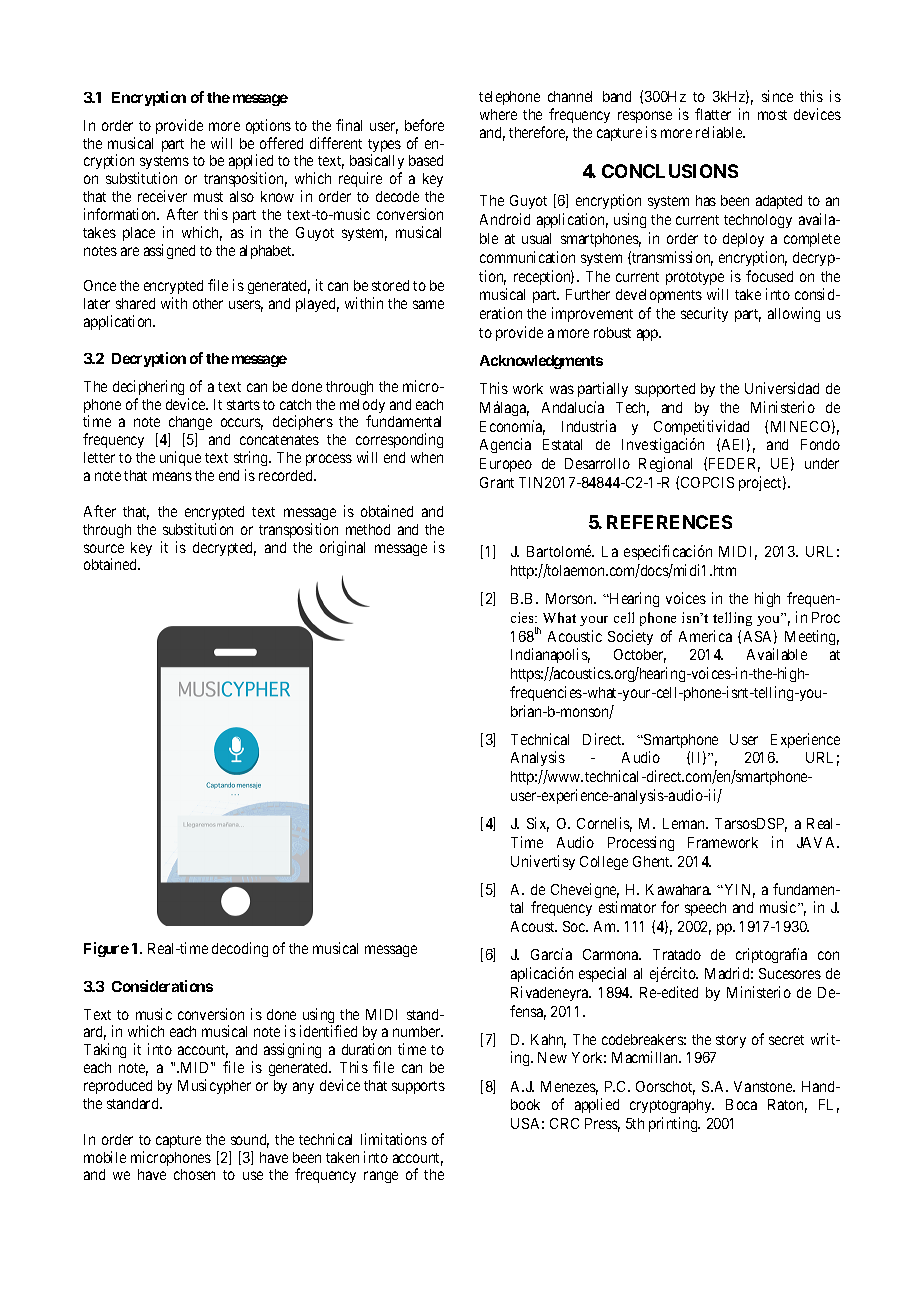 The image size is (924, 1308). I want to click on reliable, so click(720, 132).
